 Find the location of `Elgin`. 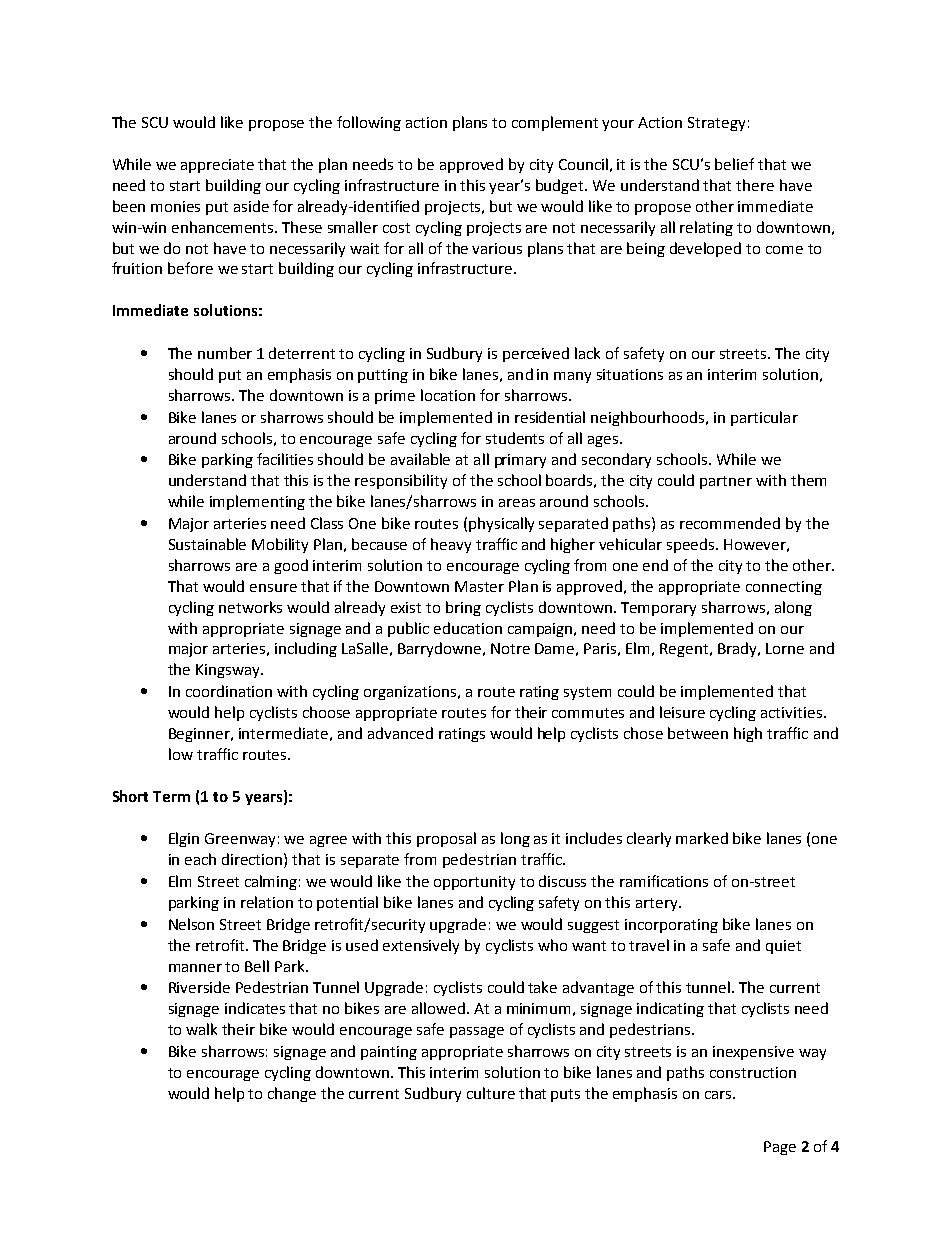

Elgin is located at coordinates (184, 839).
